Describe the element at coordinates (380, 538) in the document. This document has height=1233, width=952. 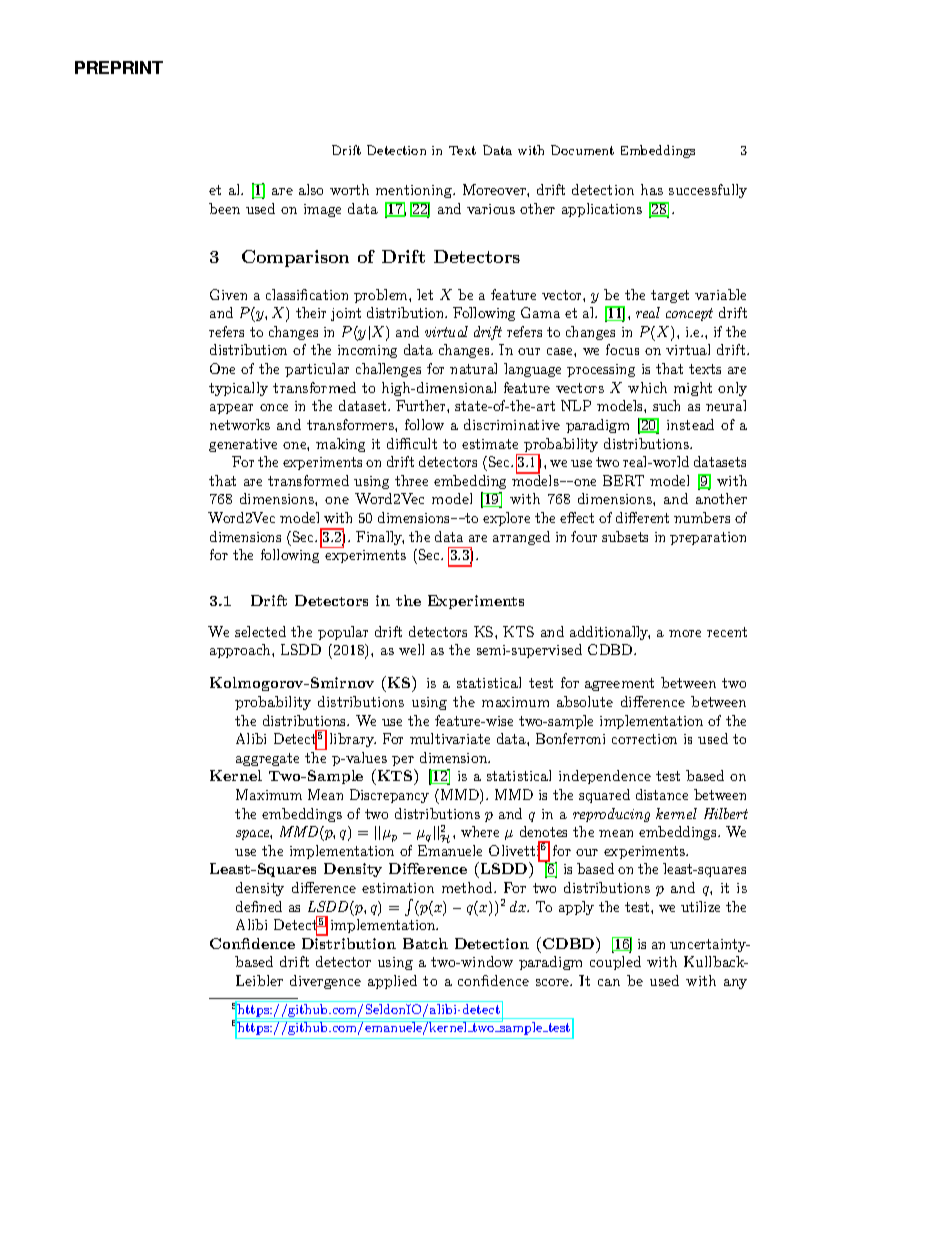
I see `Finally` at that location.
